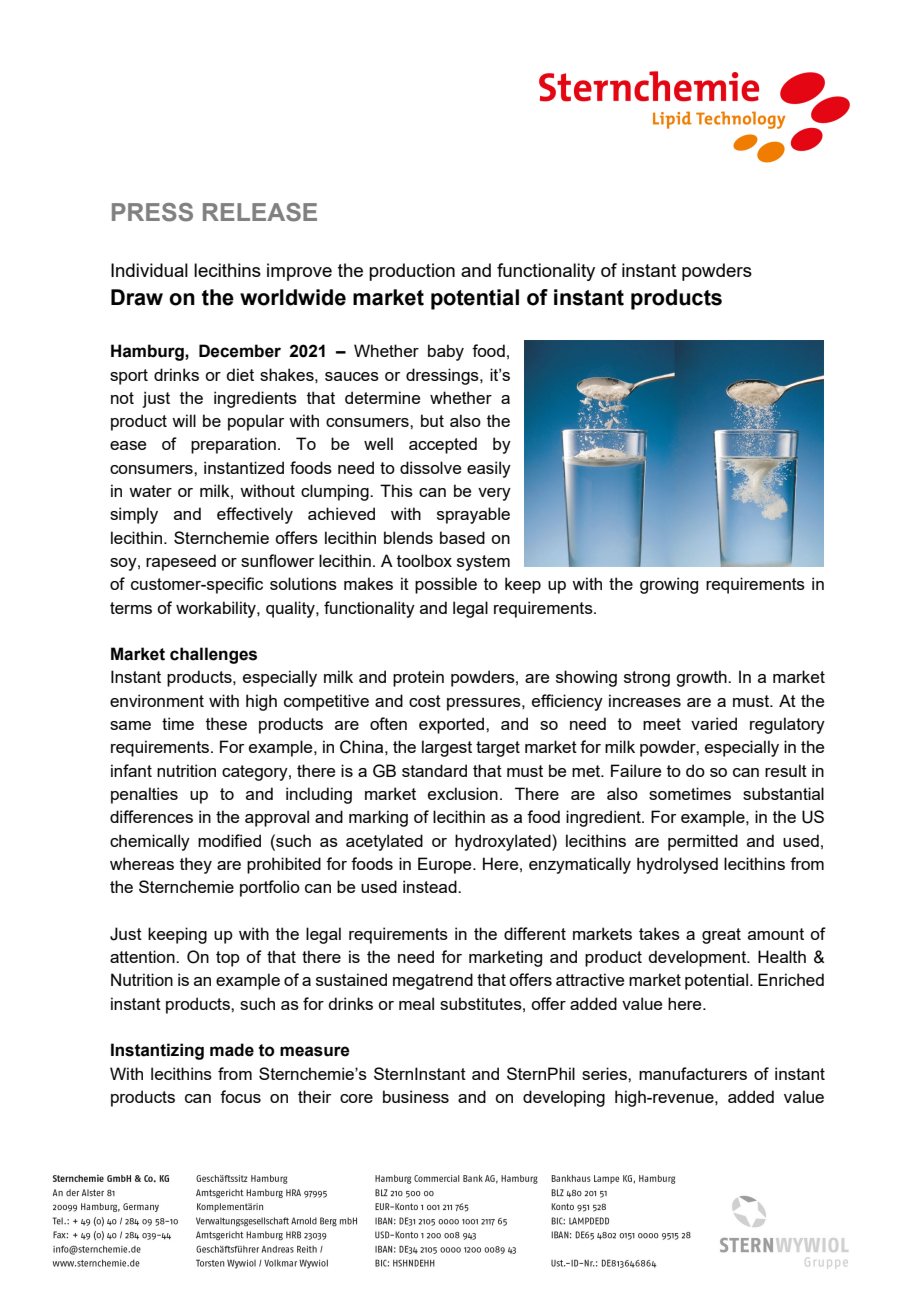  What do you see at coordinates (418, 678) in the screenshot?
I see `protein` at bounding box center [418, 678].
